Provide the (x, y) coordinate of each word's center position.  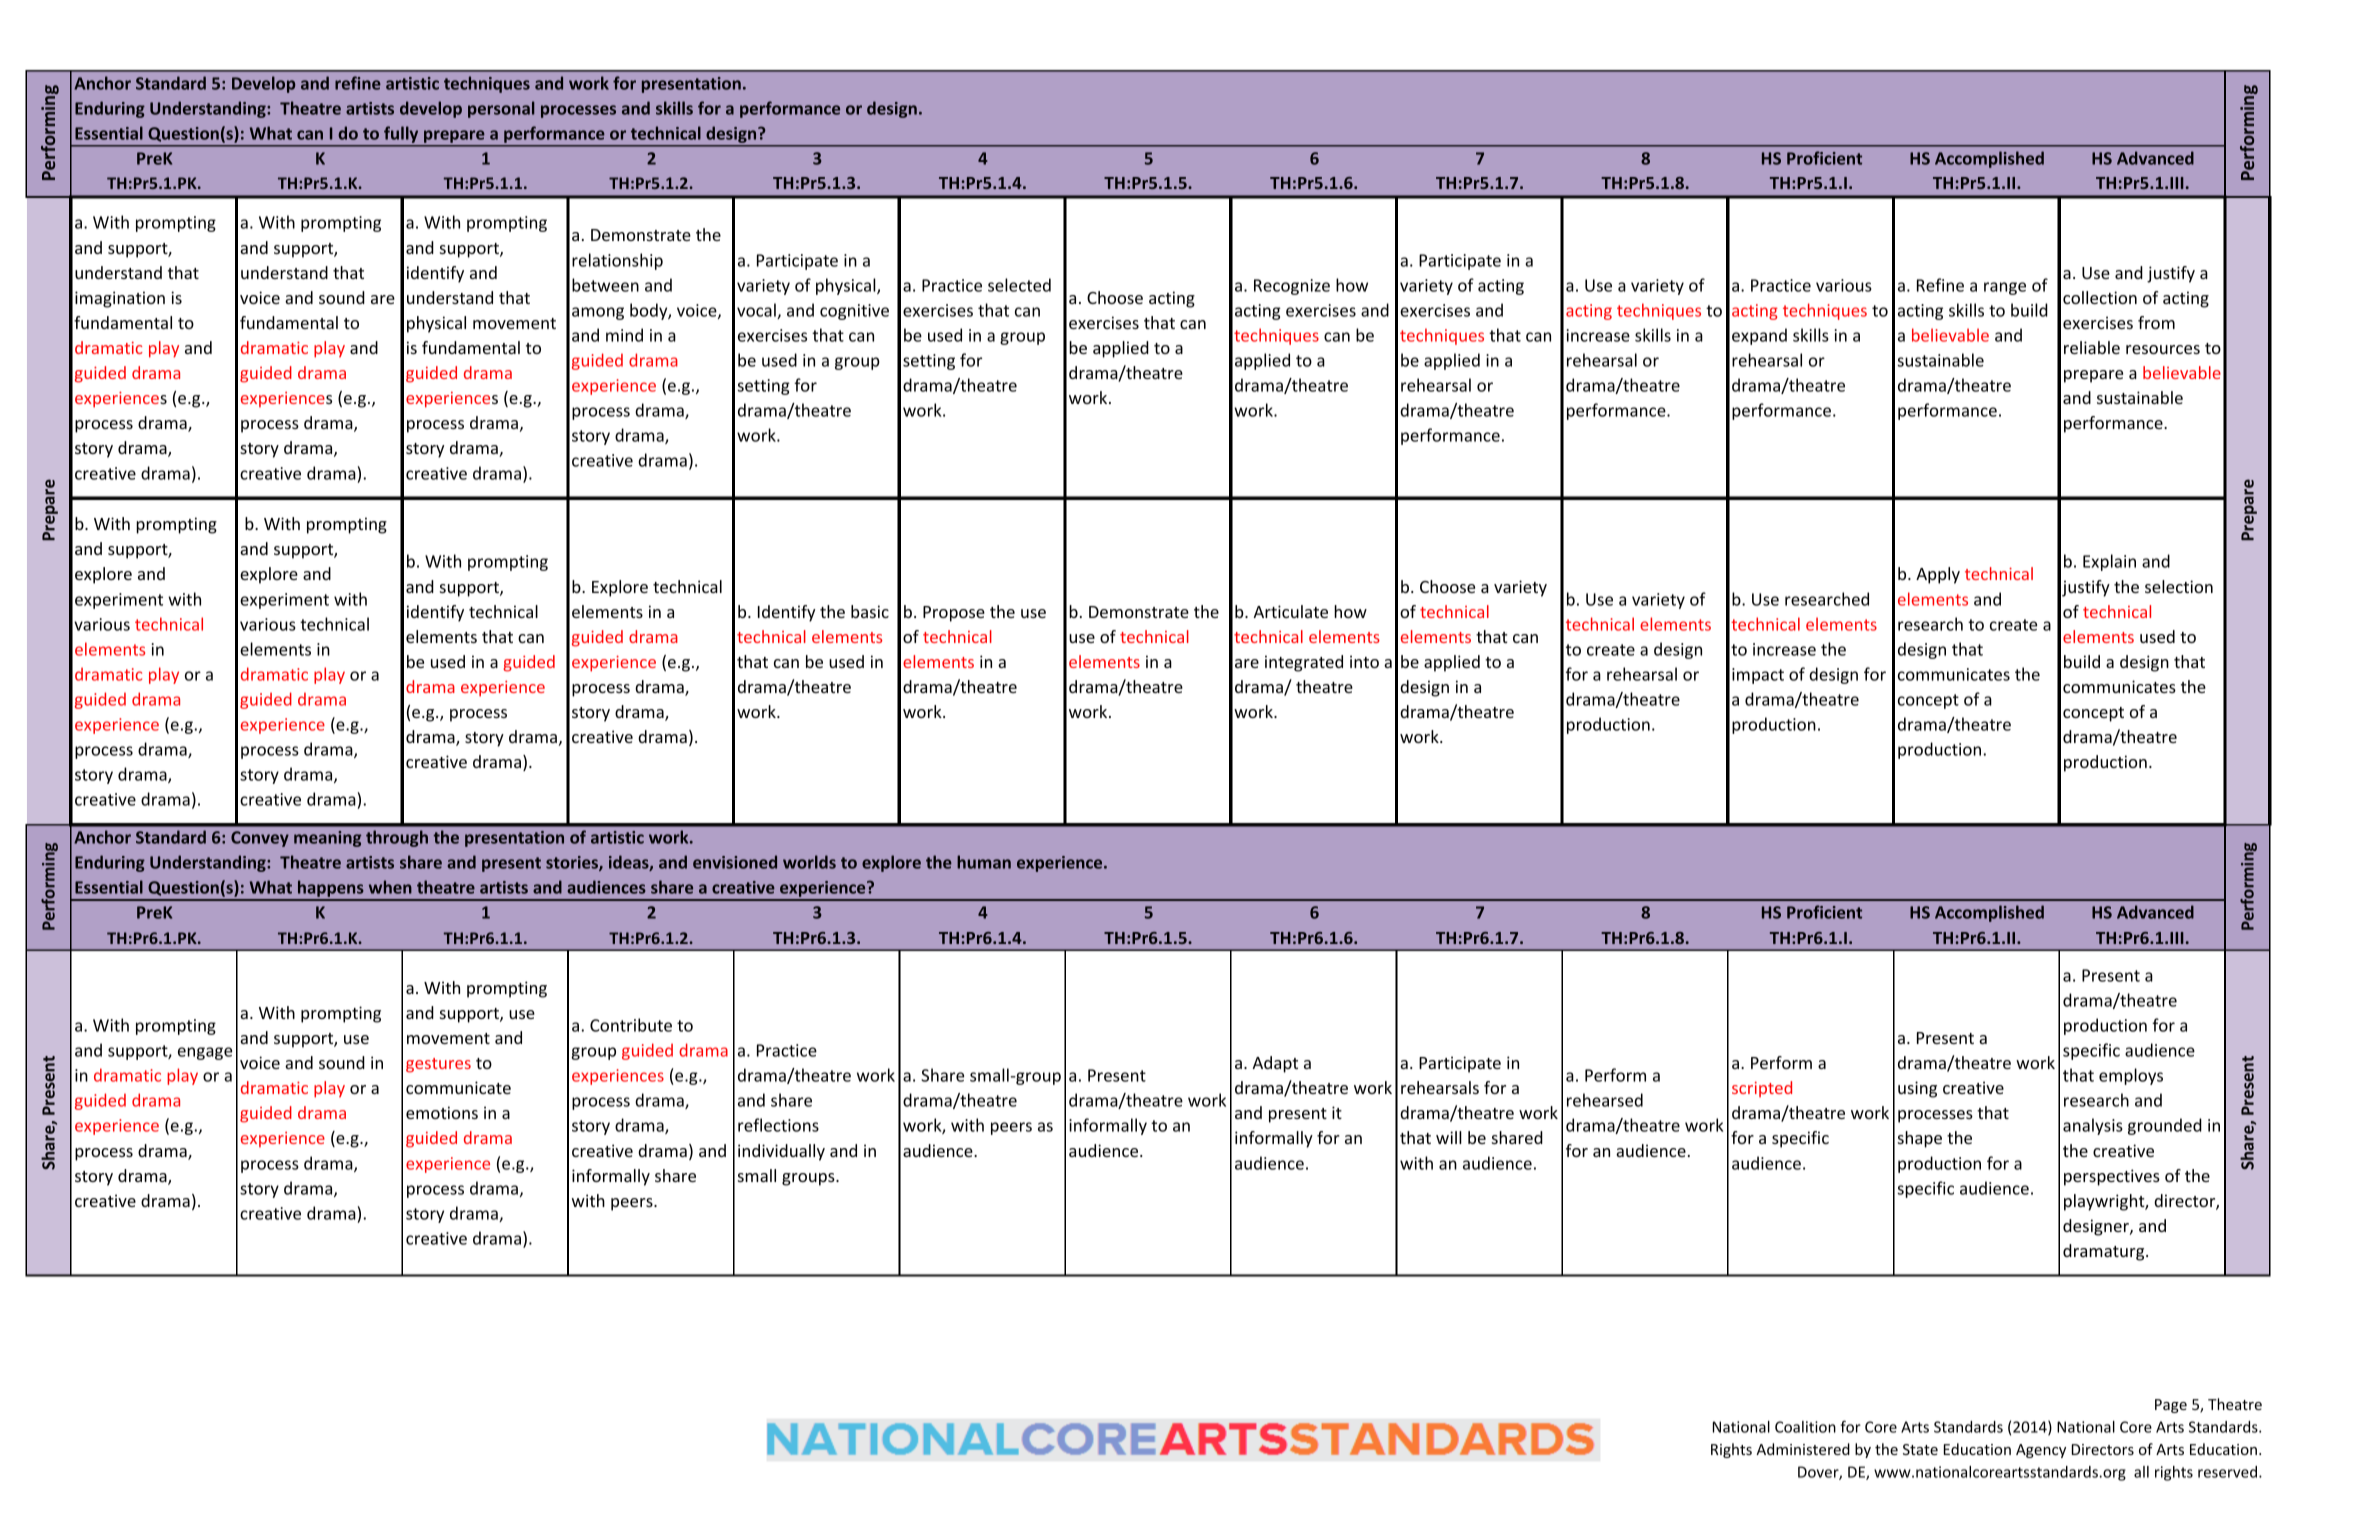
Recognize (1292, 287)
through (397, 838)
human (984, 862)
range (2005, 288)
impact (1758, 676)
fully (401, 135)
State (1920, 1449)
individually (781, 1152)
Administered (1803, 1449)
